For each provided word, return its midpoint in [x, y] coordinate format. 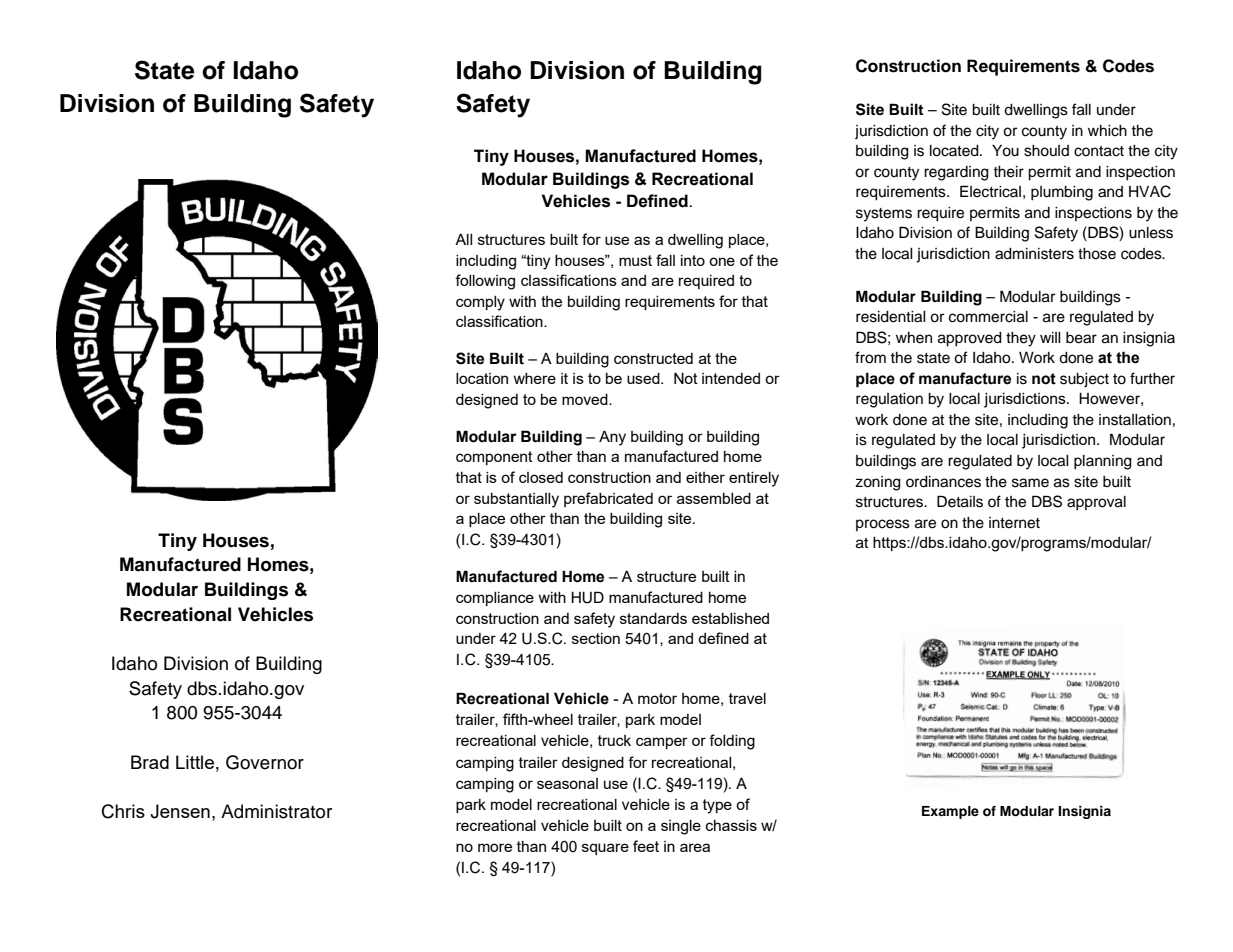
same [1030, 483]
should [1046, 151]
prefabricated [608, 499]
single [681, 827]
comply [480, 303]
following [485, 282]
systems [884, 215]
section [596, 638]
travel [747, 698]
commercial [988, 317]
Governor [265, 762]
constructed [653, 358]
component [494, 458]
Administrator [276, 811]
